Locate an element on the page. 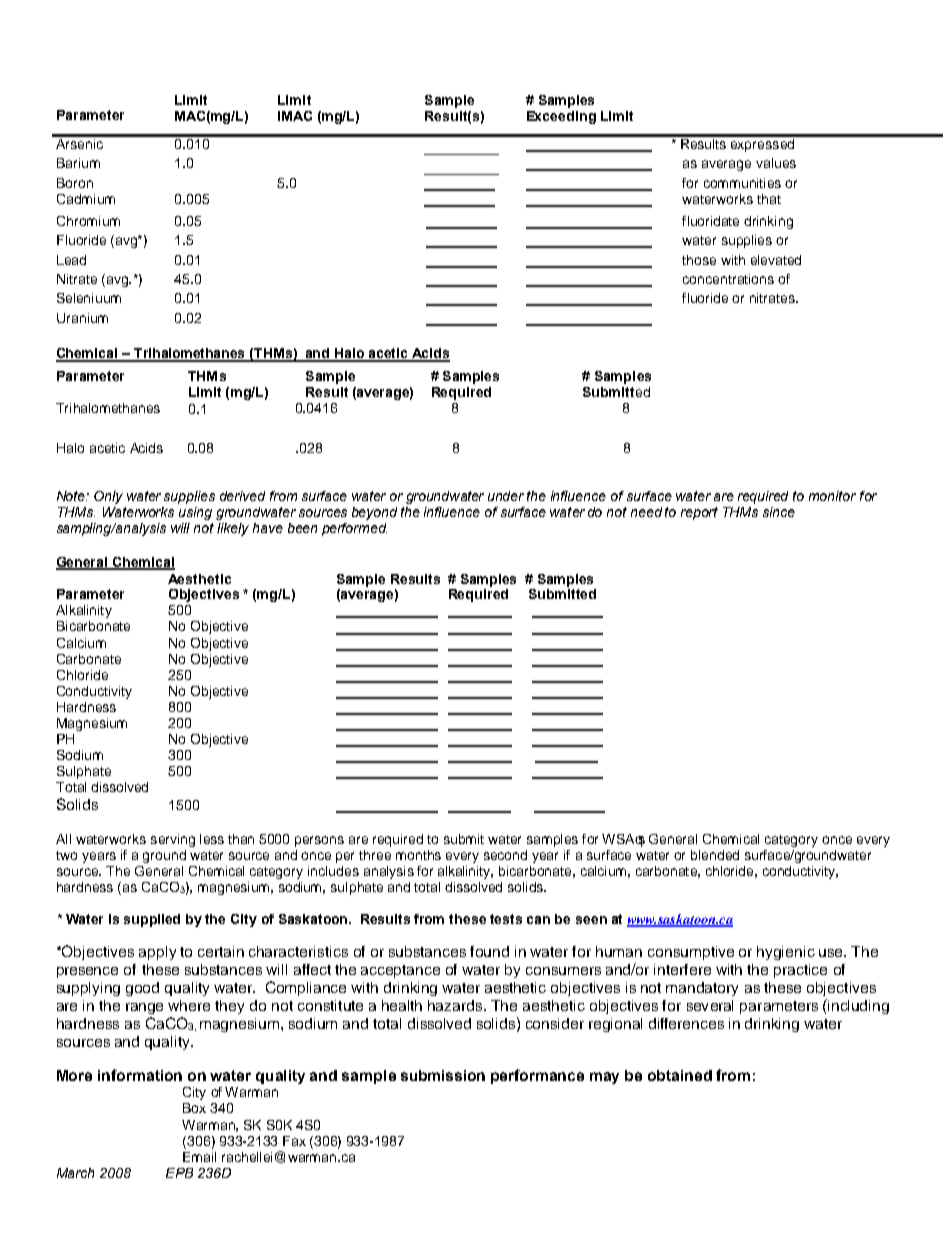 Image resolution: width=952 pixels, height=1233 pixels. since is located at coordinates (779, 512).
